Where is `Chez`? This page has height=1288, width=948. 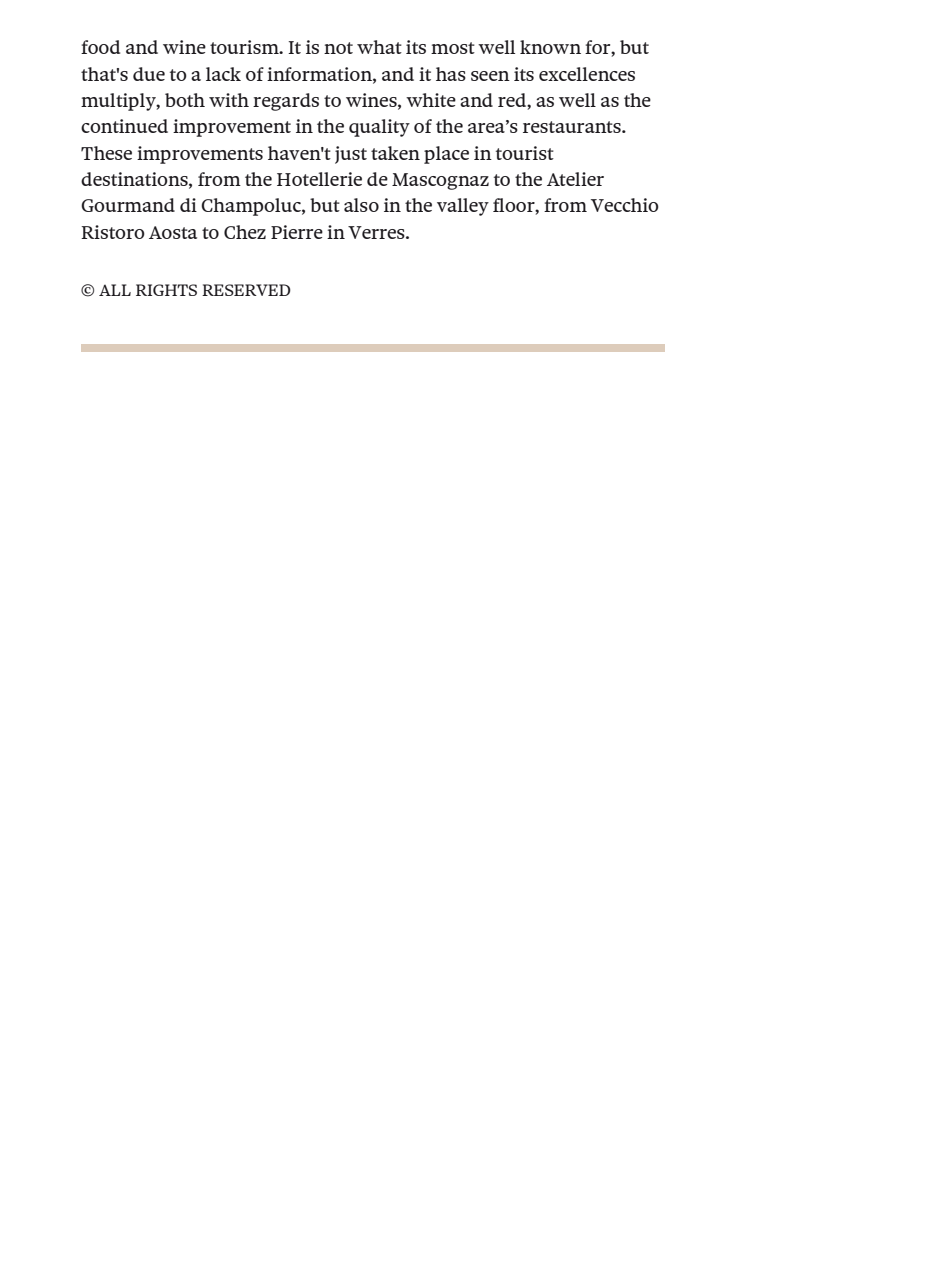
Chez is located at coordinates (245, 232).
